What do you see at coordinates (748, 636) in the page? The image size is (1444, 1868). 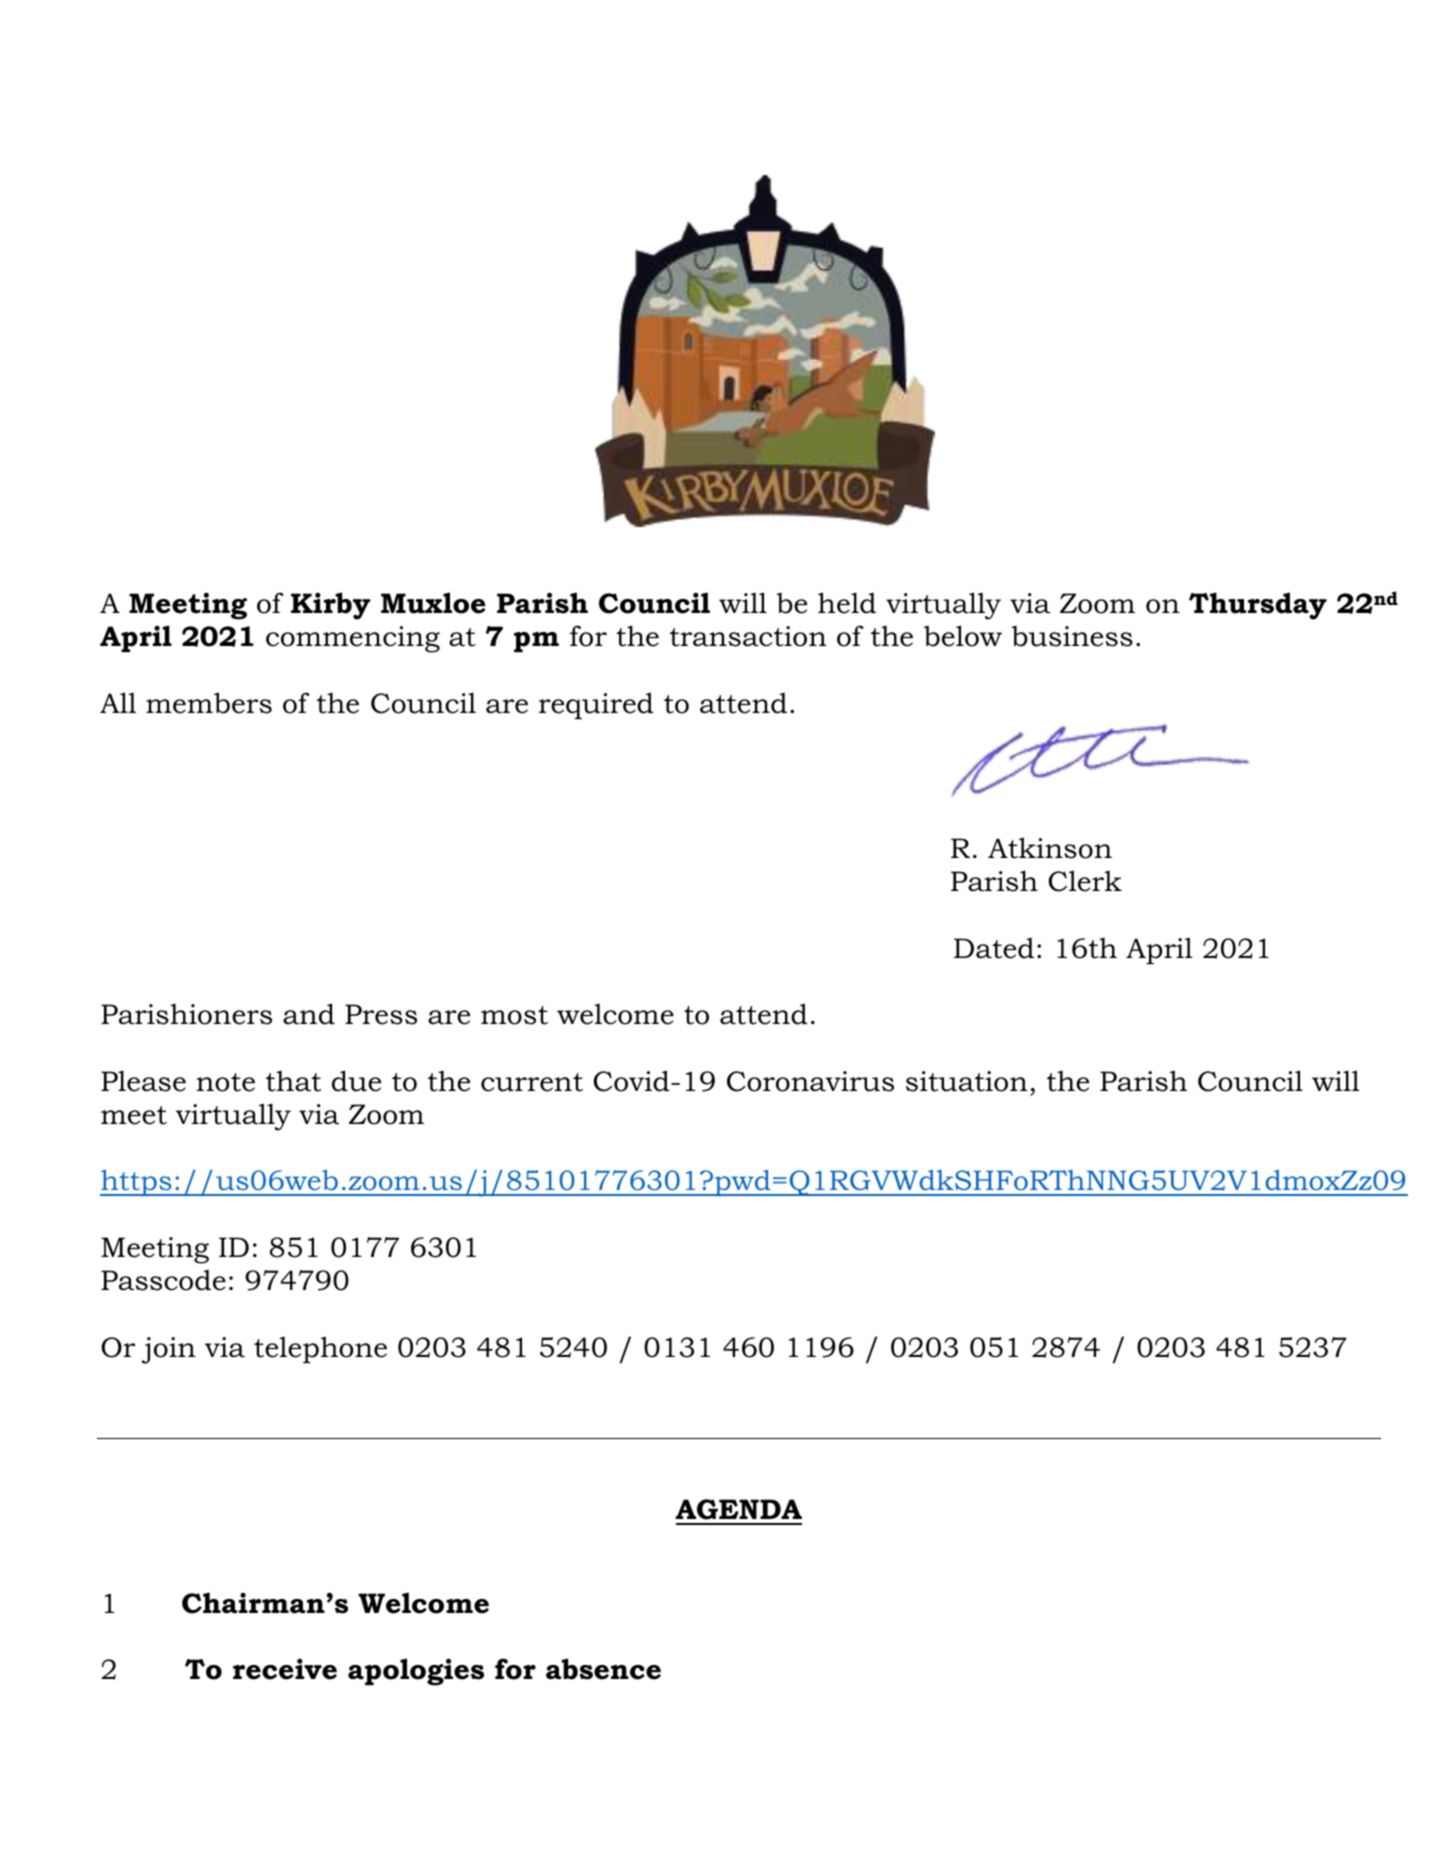 I see `transaction` at bounding box center [748, 636].
